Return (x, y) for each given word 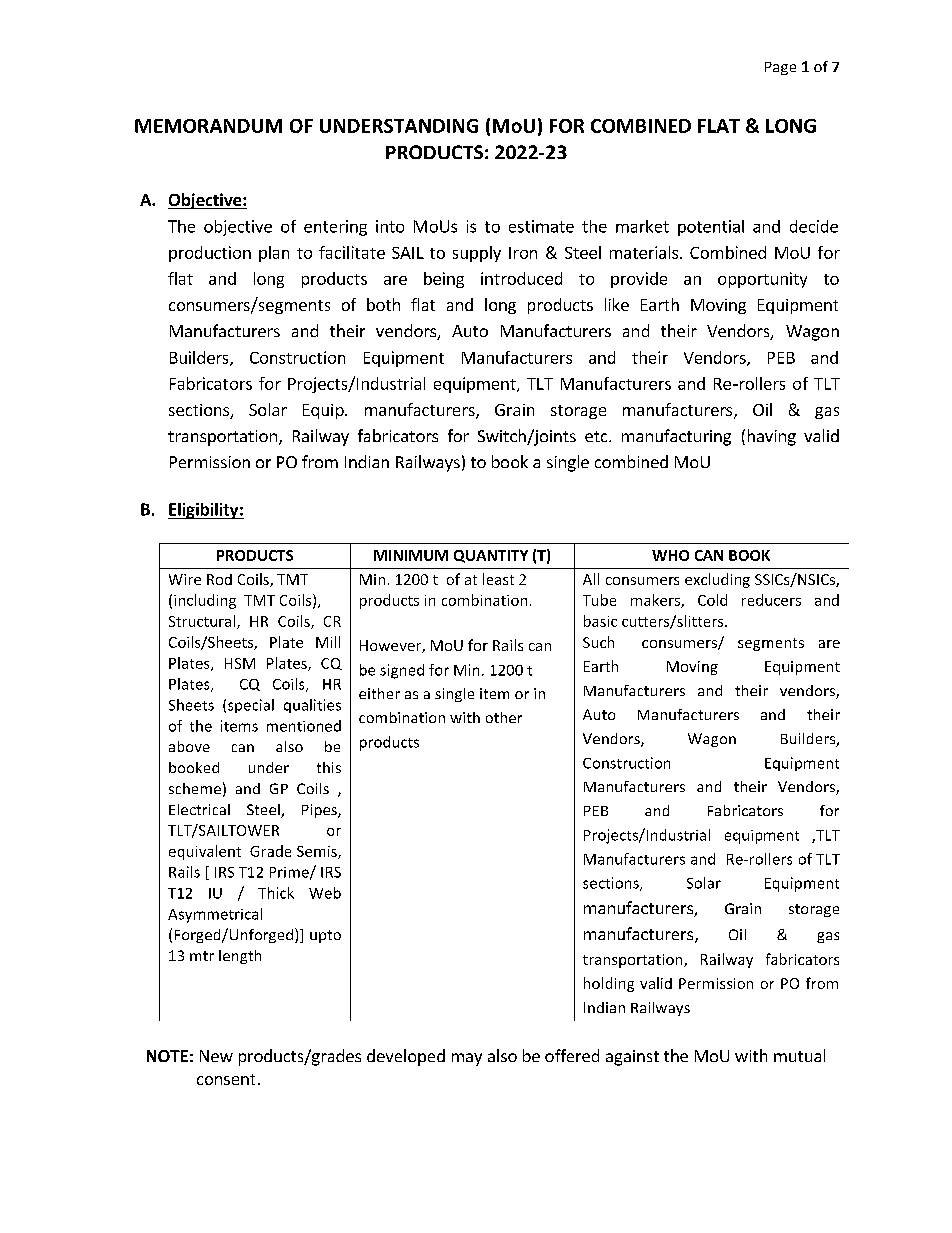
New (216, 1056)
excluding (717, 580)
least (498, 579)
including (205, 601)
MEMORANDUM (208, 126)
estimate (541, 226)
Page (780, 68)
